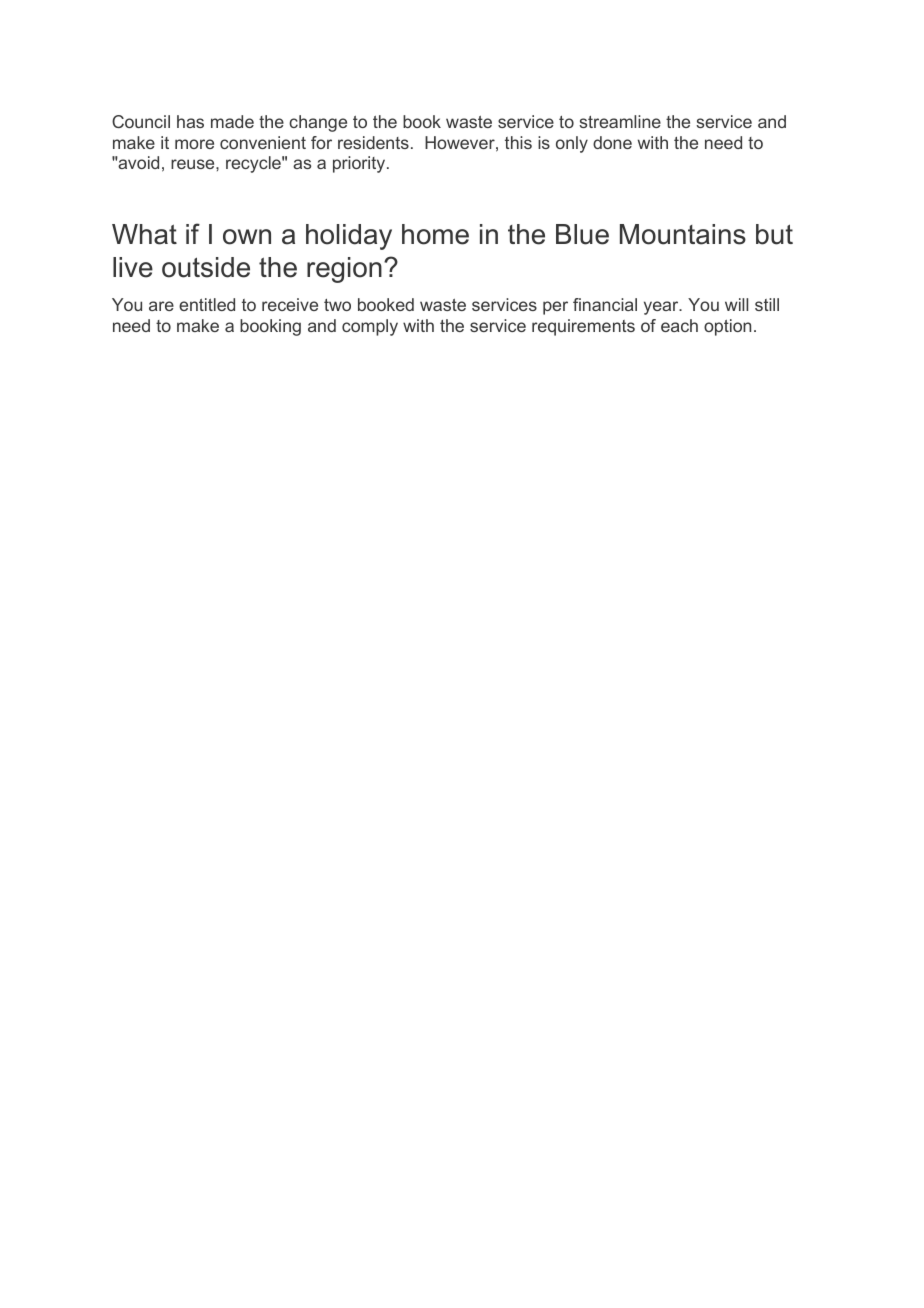  I want to click on will, so click(736, 304).
